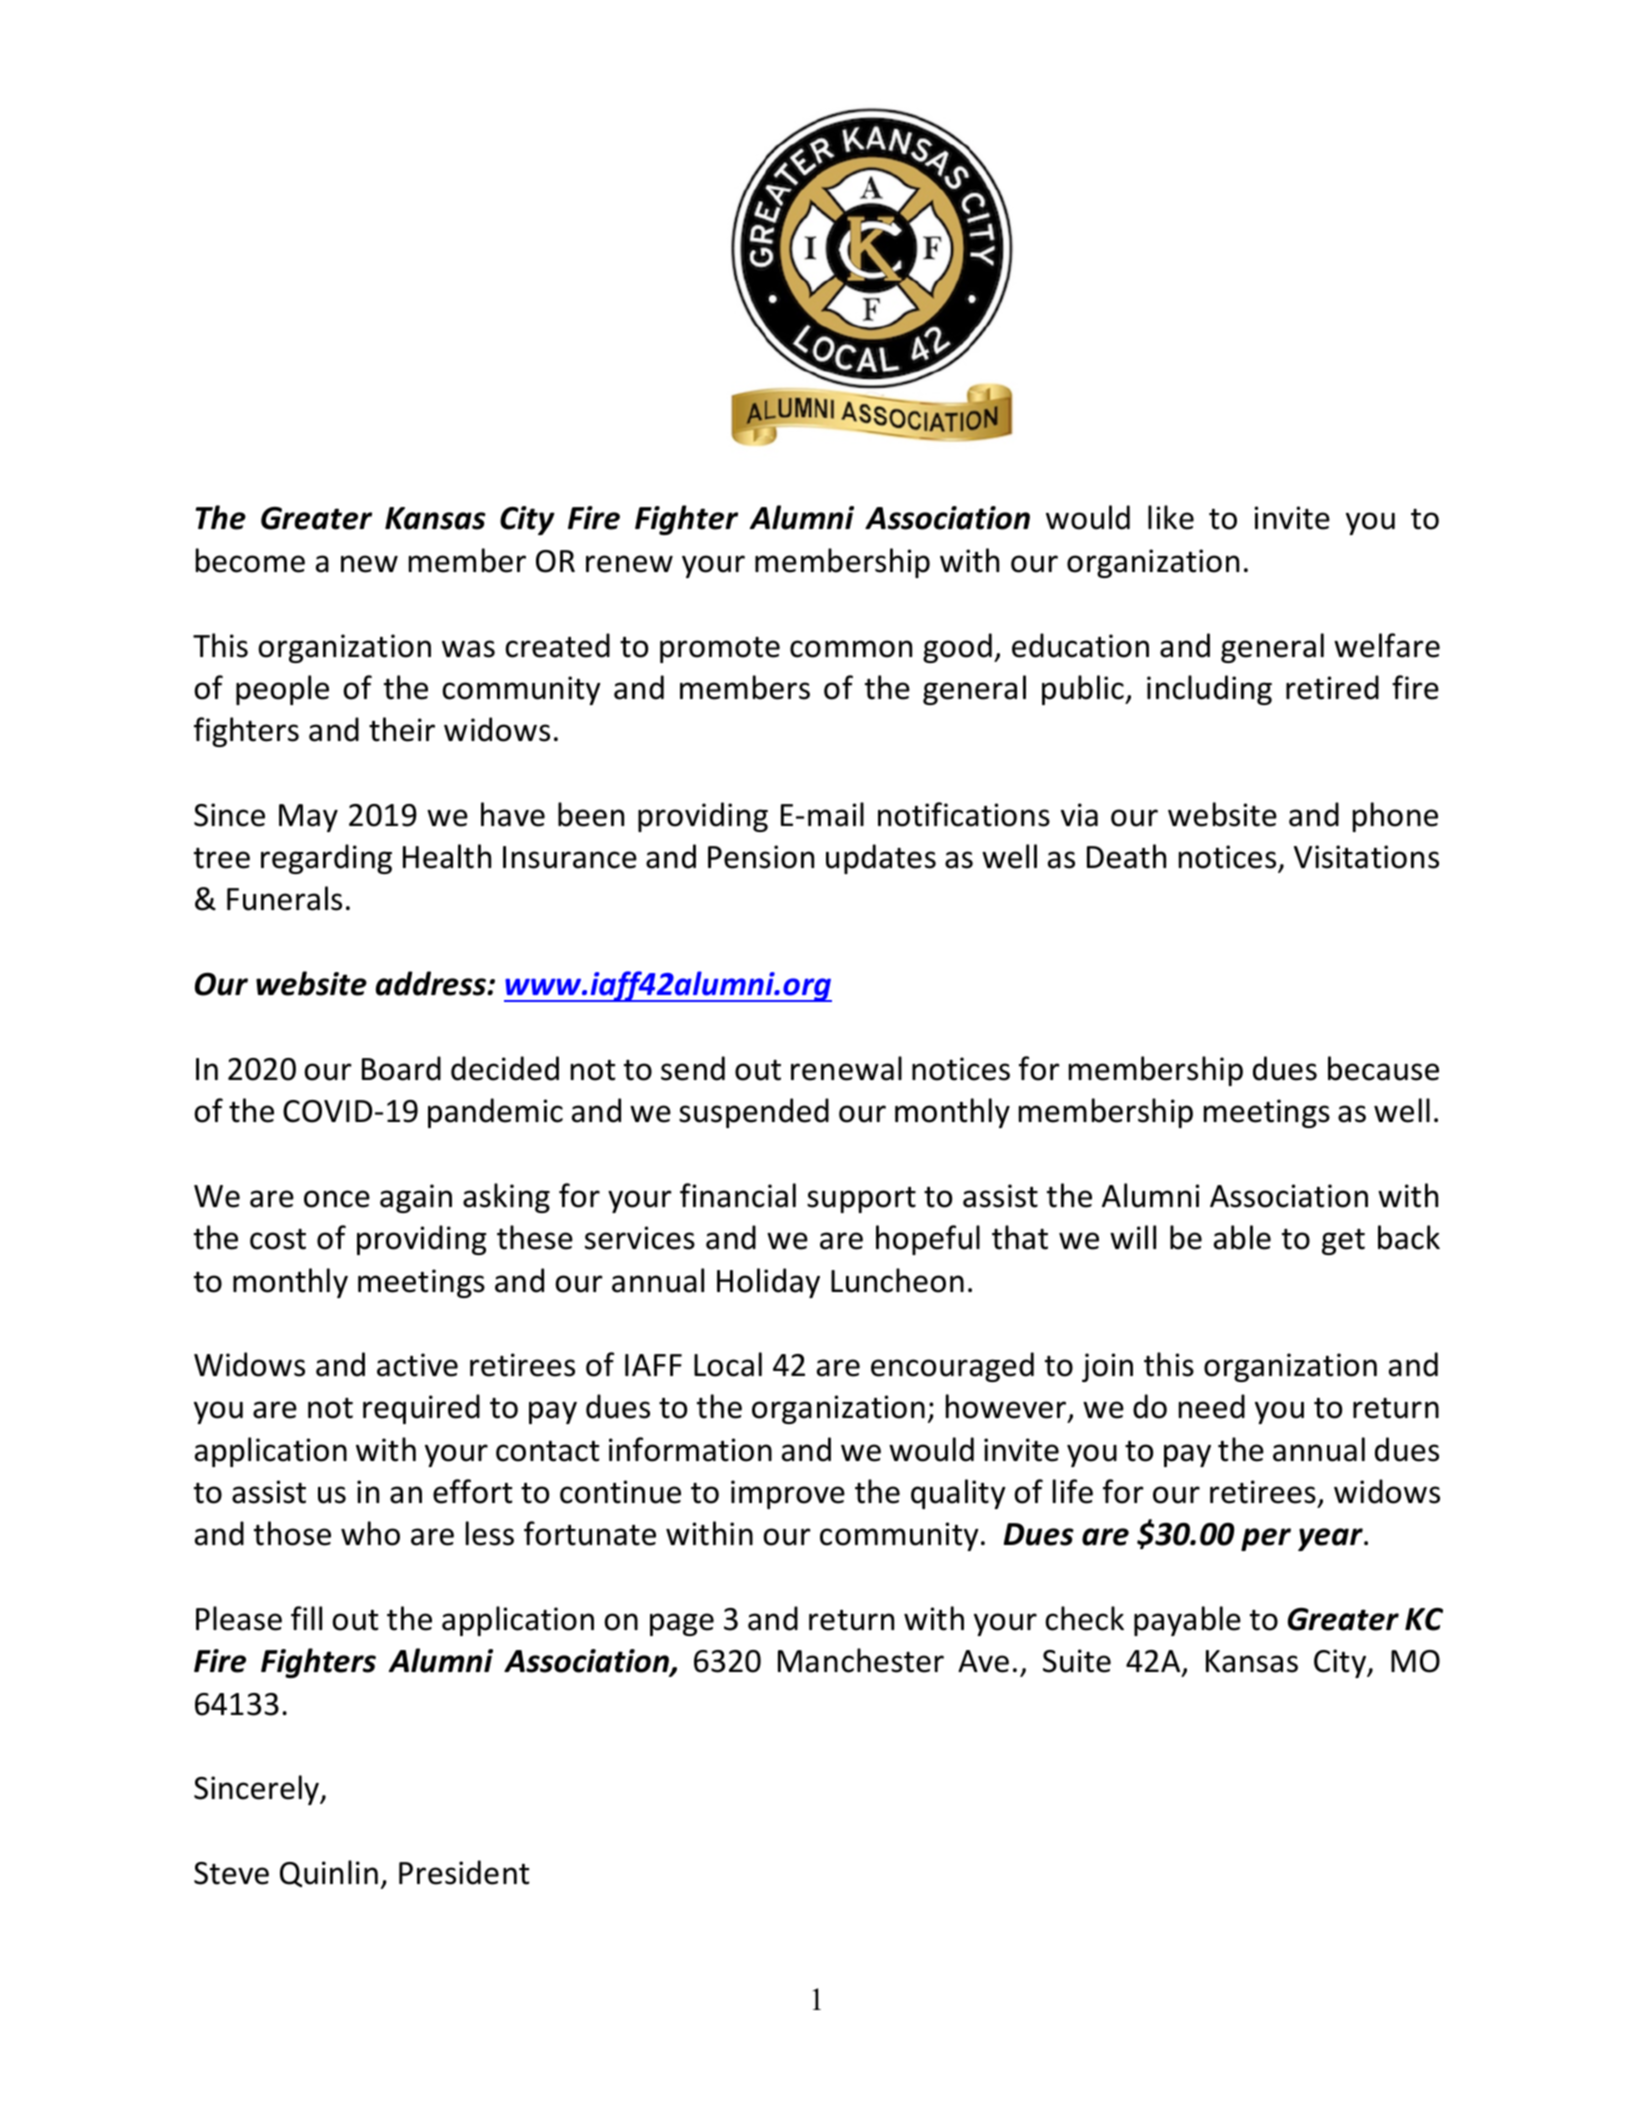  What do you see at coordinates (851, 649) in the screenshot?
I see `common` at bounding box center [851, 649].
